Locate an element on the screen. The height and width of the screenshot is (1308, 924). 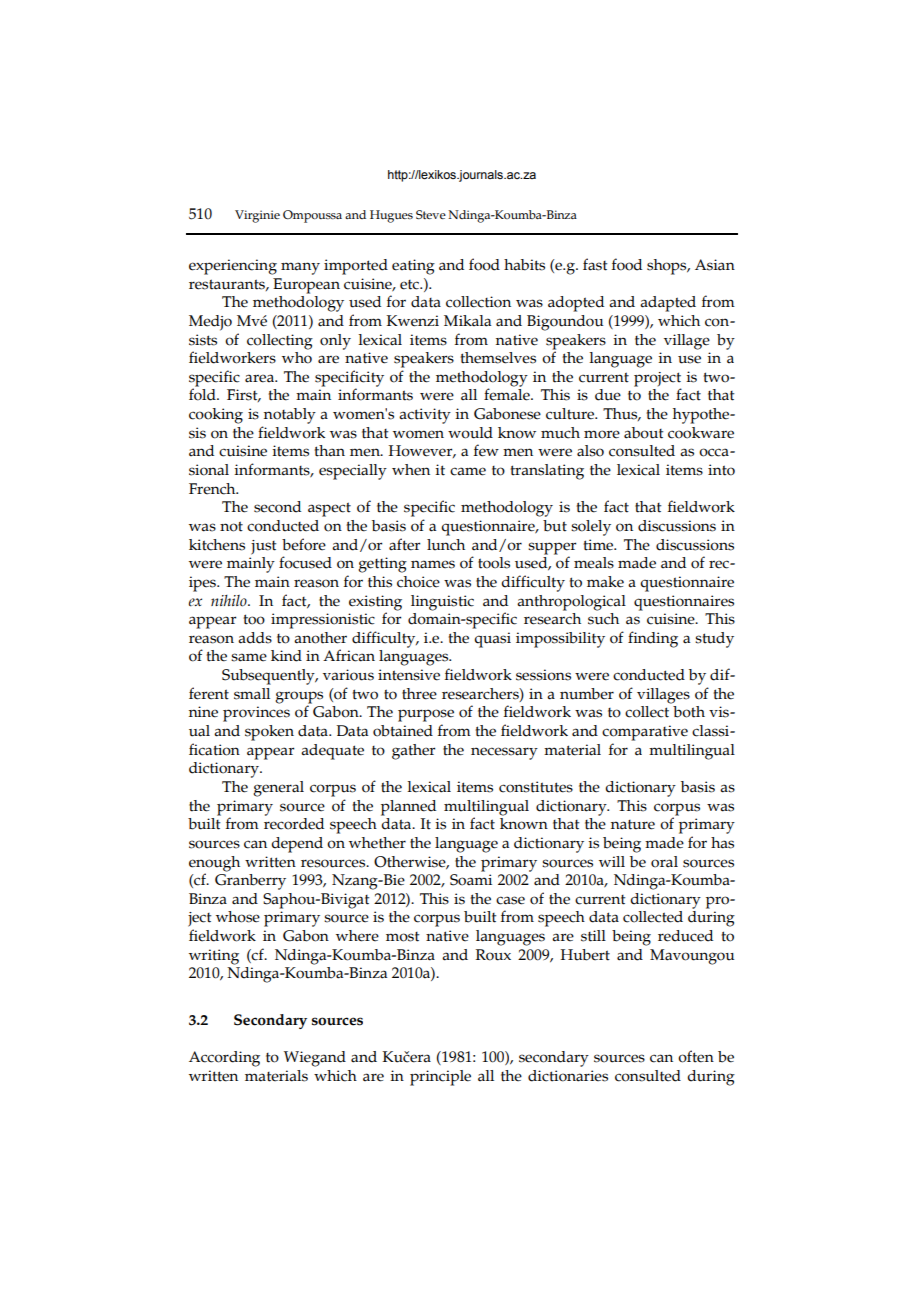
Steve is located at coordinates (431, 214).
